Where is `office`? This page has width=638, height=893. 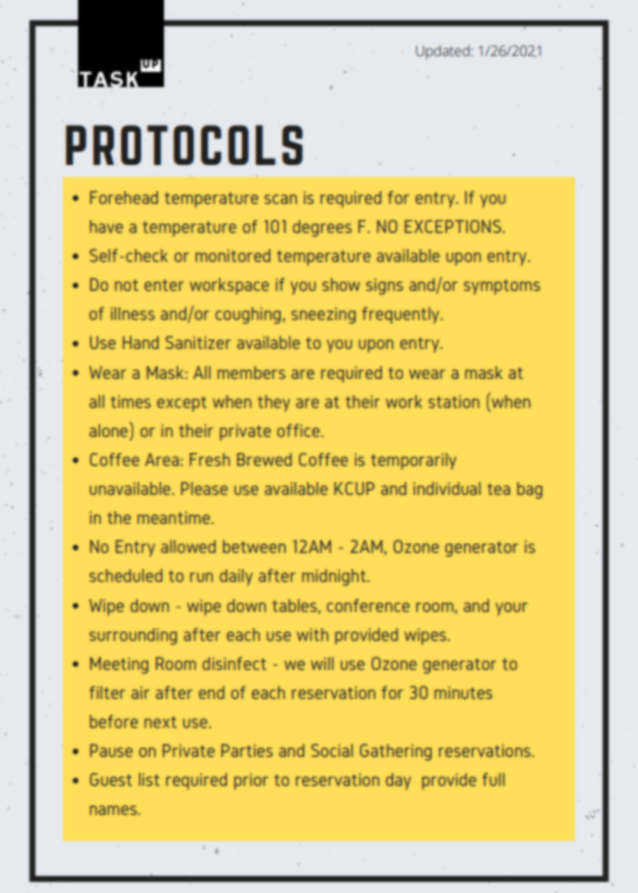 office is located at coordinates (299, 430).
